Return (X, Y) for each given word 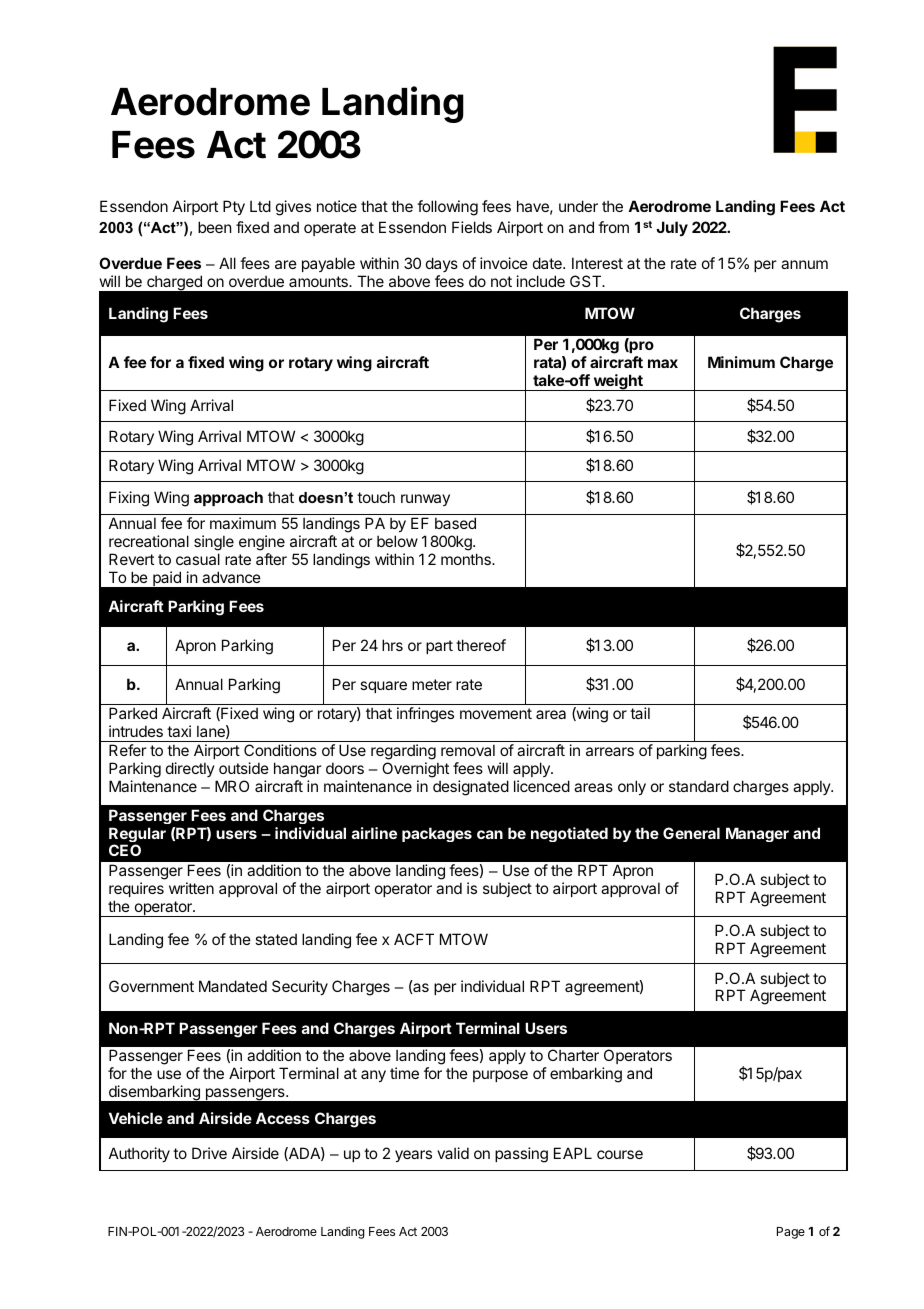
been (214, 227)
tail (640, 713)
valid (453, 1153)
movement (496, 713)
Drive (209, 1153)
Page (791, 1233)
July (672, 228)
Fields (472, 227)
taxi (179, 731)
